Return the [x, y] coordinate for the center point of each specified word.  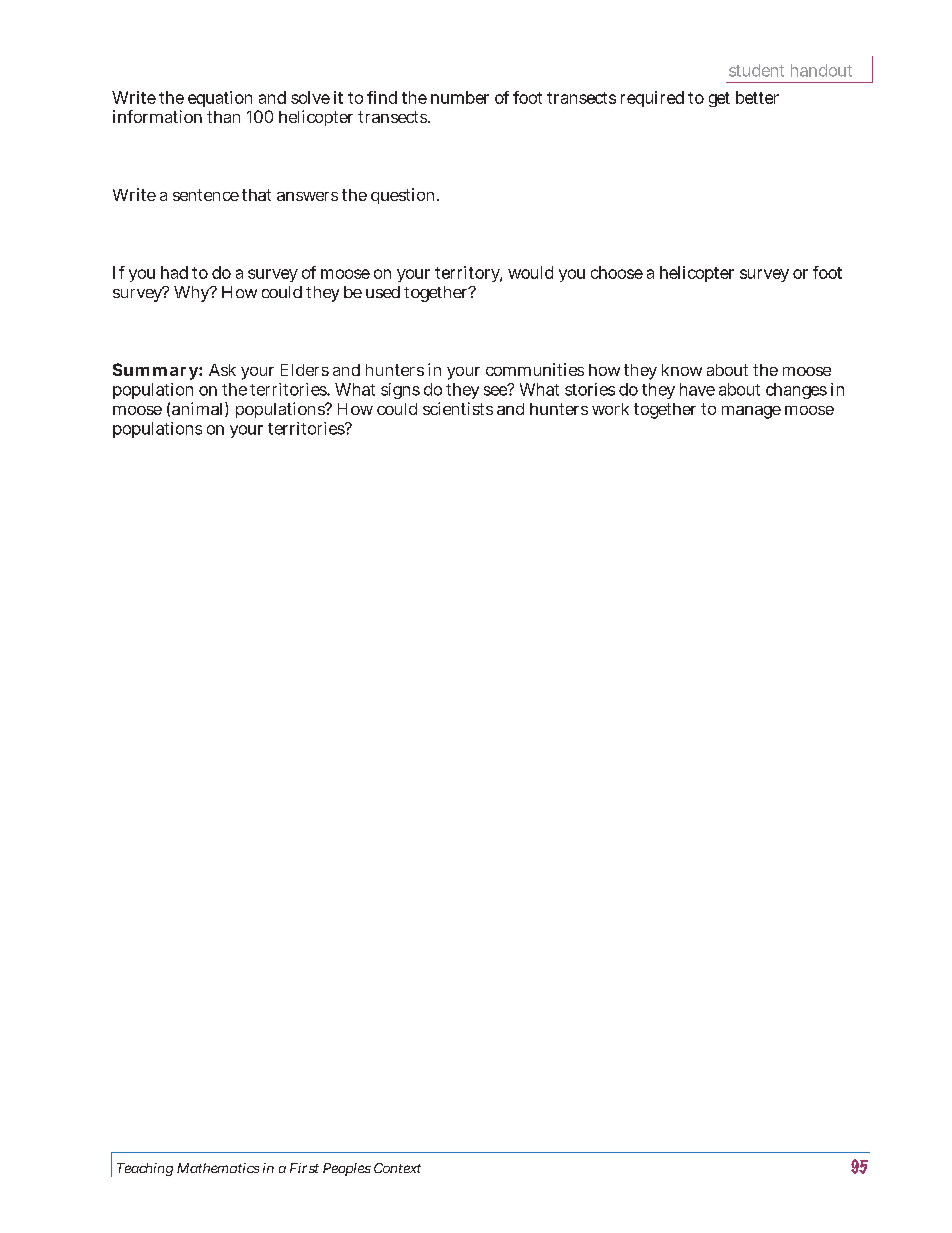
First [304, 1168]
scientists [458, 408]
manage [751, 412]
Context [397, 1168]
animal [197, 408]
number [460, 97]
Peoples [347, 1169]
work [610, 409]
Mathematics [218, 1168]
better [757, 97]
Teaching [145, 1169]
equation [220, 99]
